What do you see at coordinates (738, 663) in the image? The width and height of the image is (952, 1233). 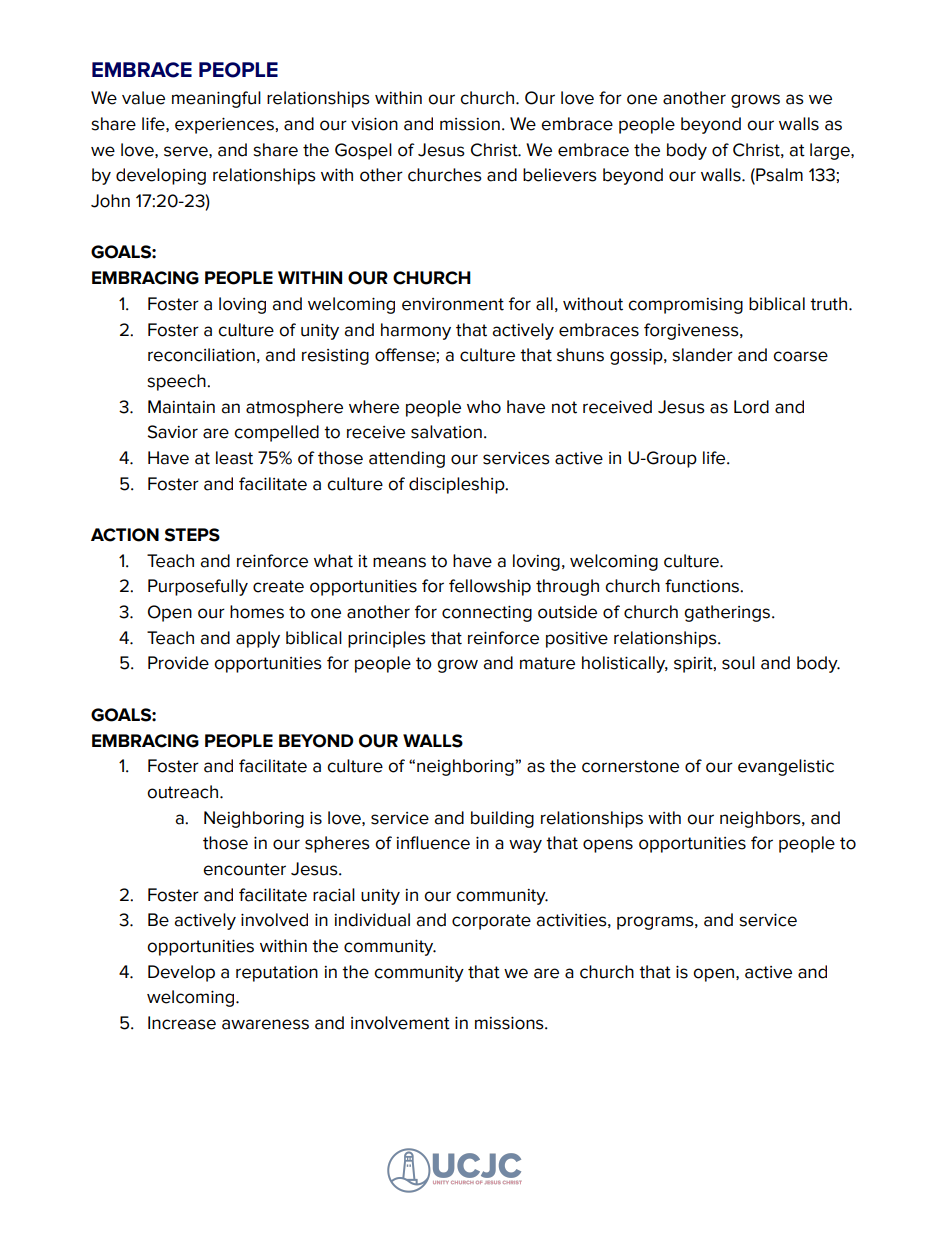 I see `soul` at bounding box center [738, 663].
